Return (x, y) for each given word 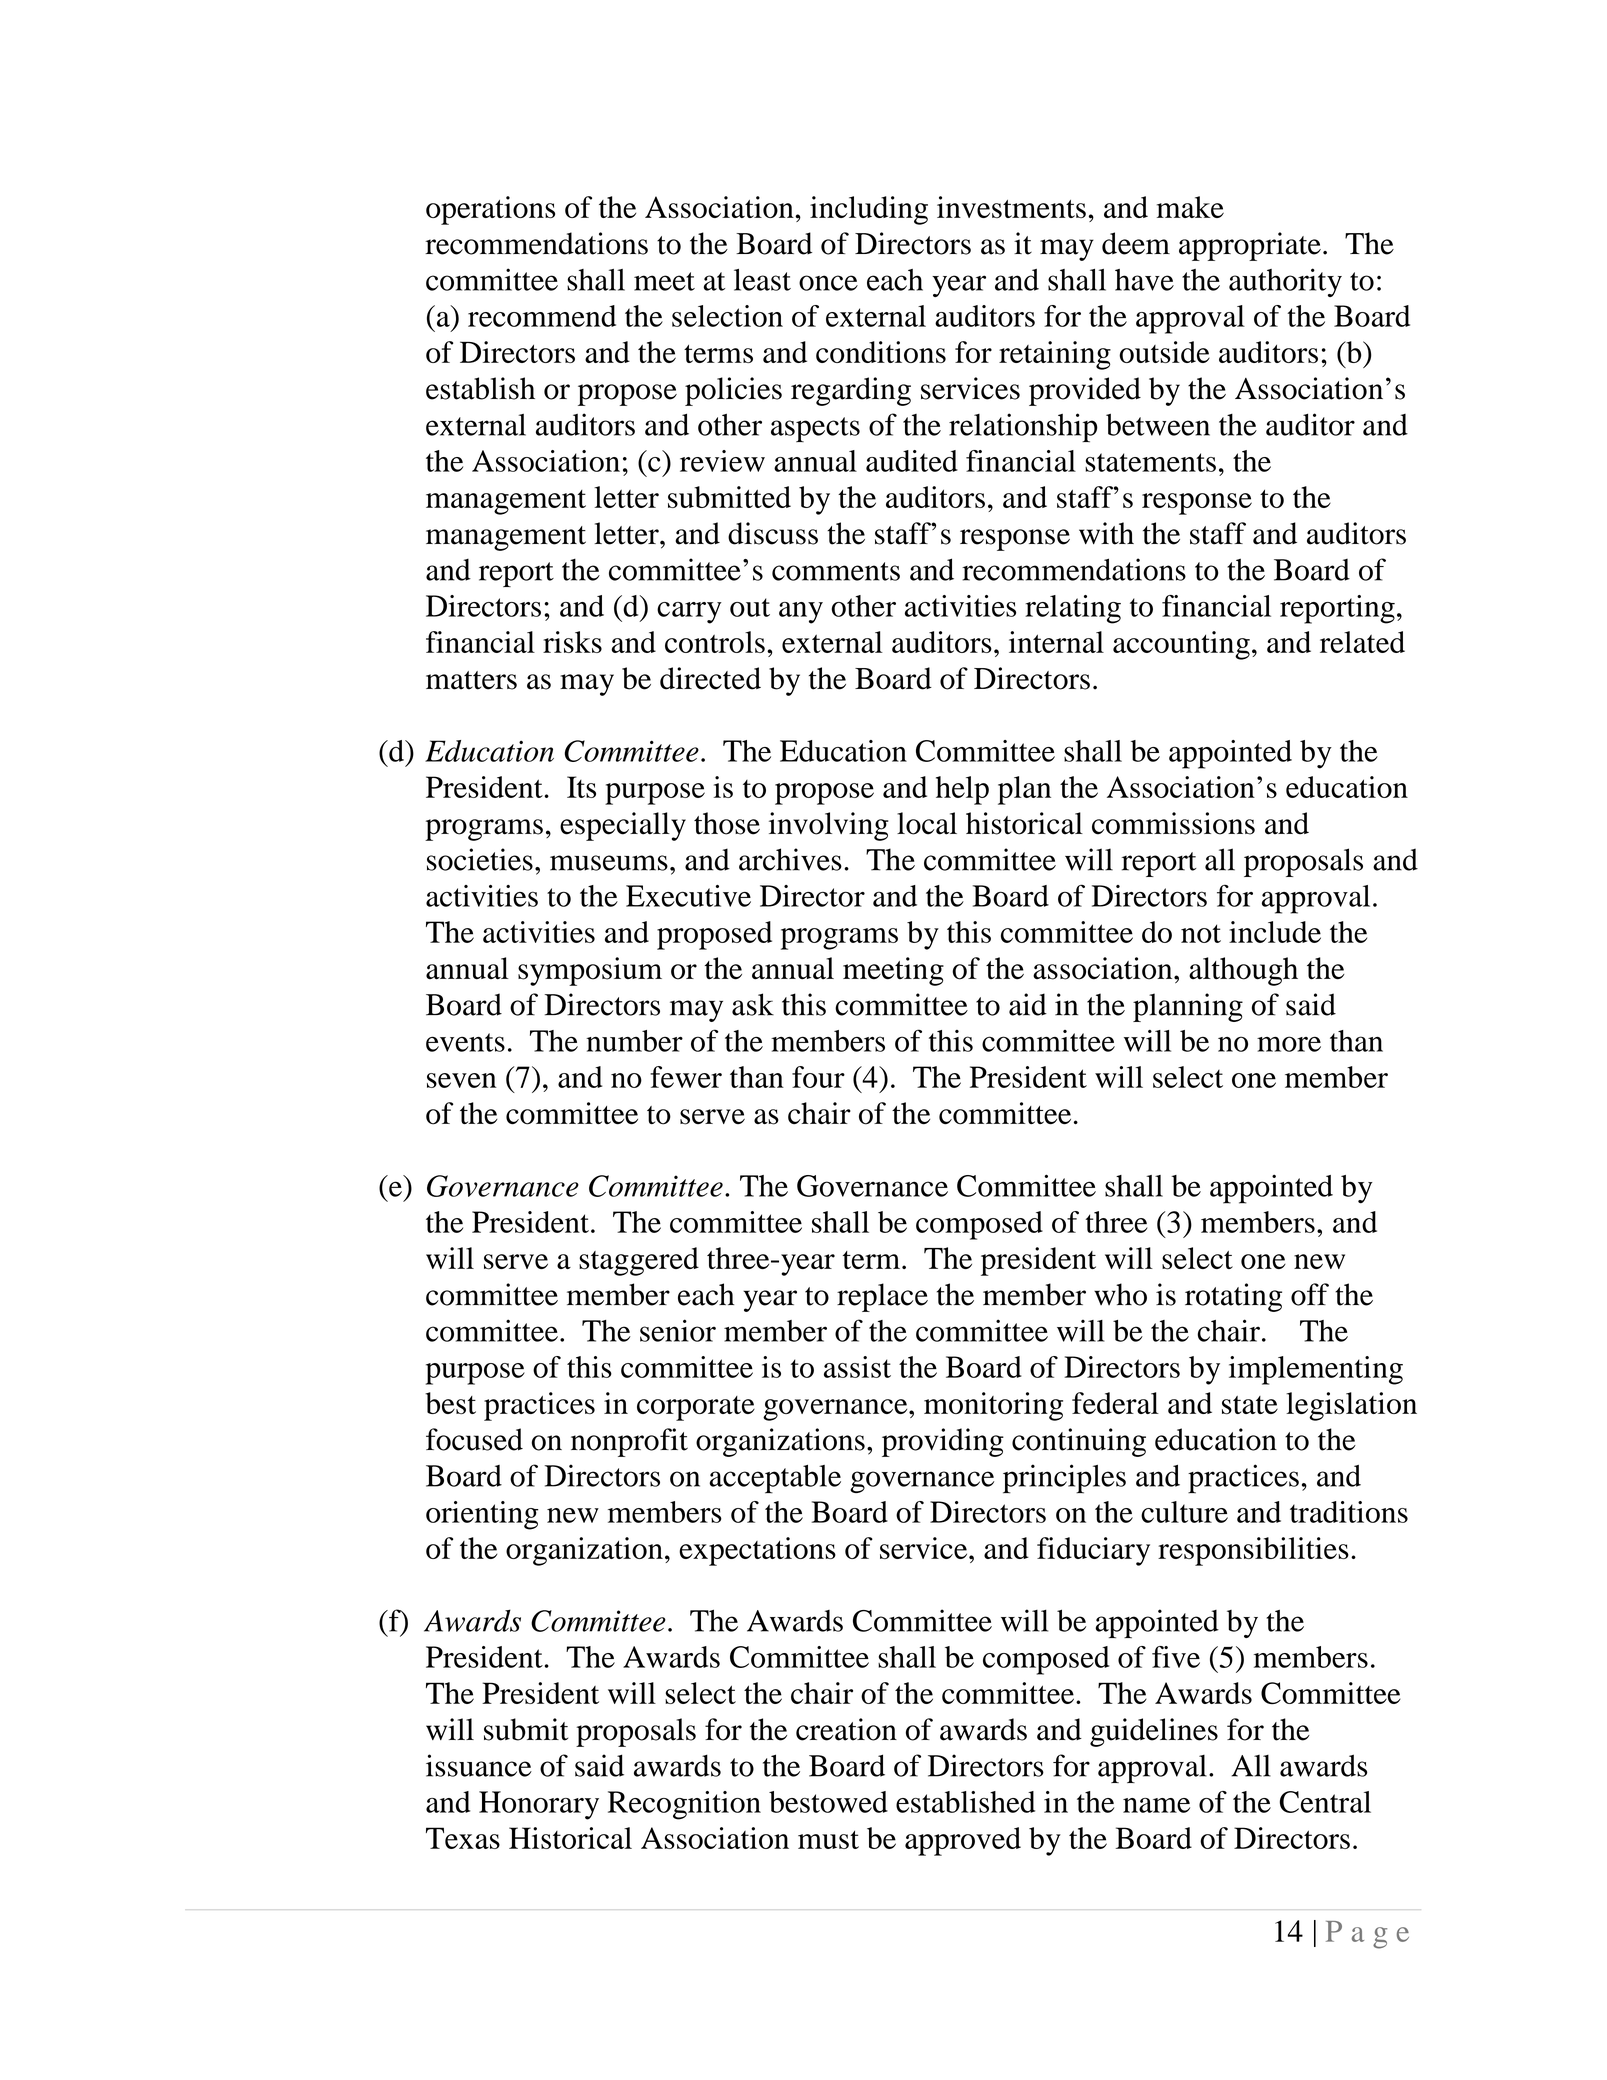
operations (490, 210)
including (869, 210)
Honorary (539, 1805)
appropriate (1250, 246)
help (962, 790)
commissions (1173, 823)
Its (581, 787)
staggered (639, 1261)
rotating (1233, 1297)
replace (882, 1297)
